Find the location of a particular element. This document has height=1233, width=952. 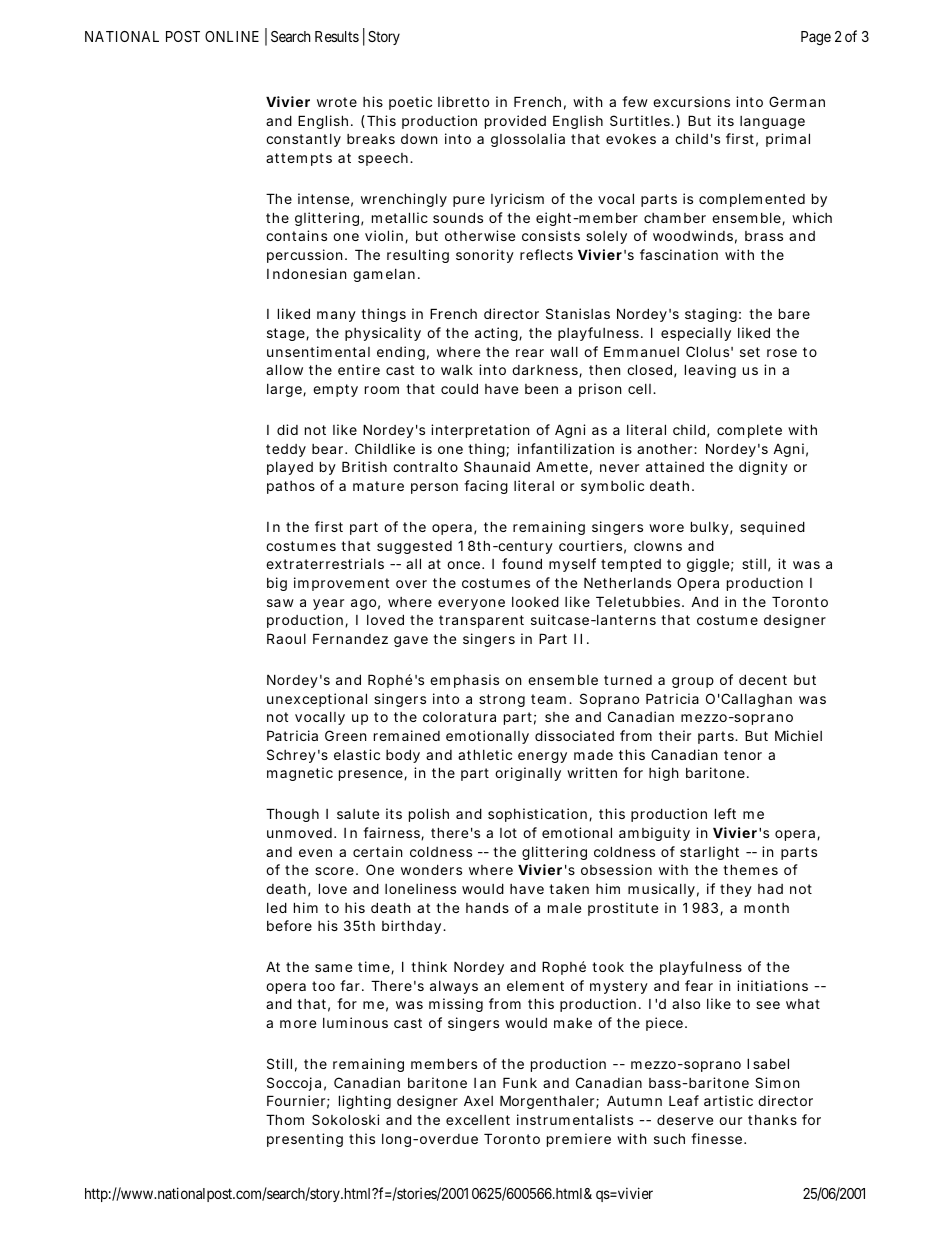

year is located at coordinates (328, 604).
